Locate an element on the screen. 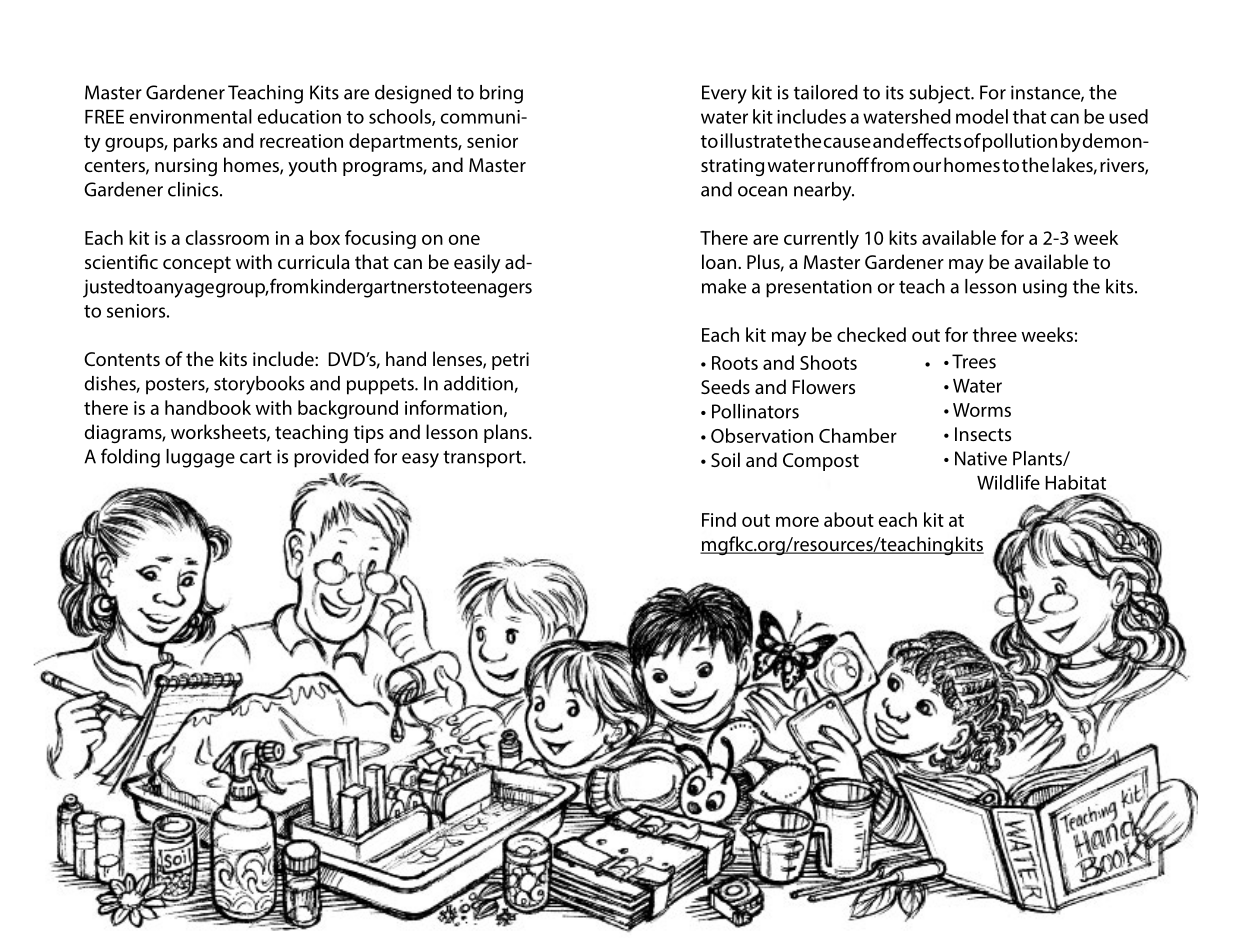  classroom is located at coordinates (227, 237).
